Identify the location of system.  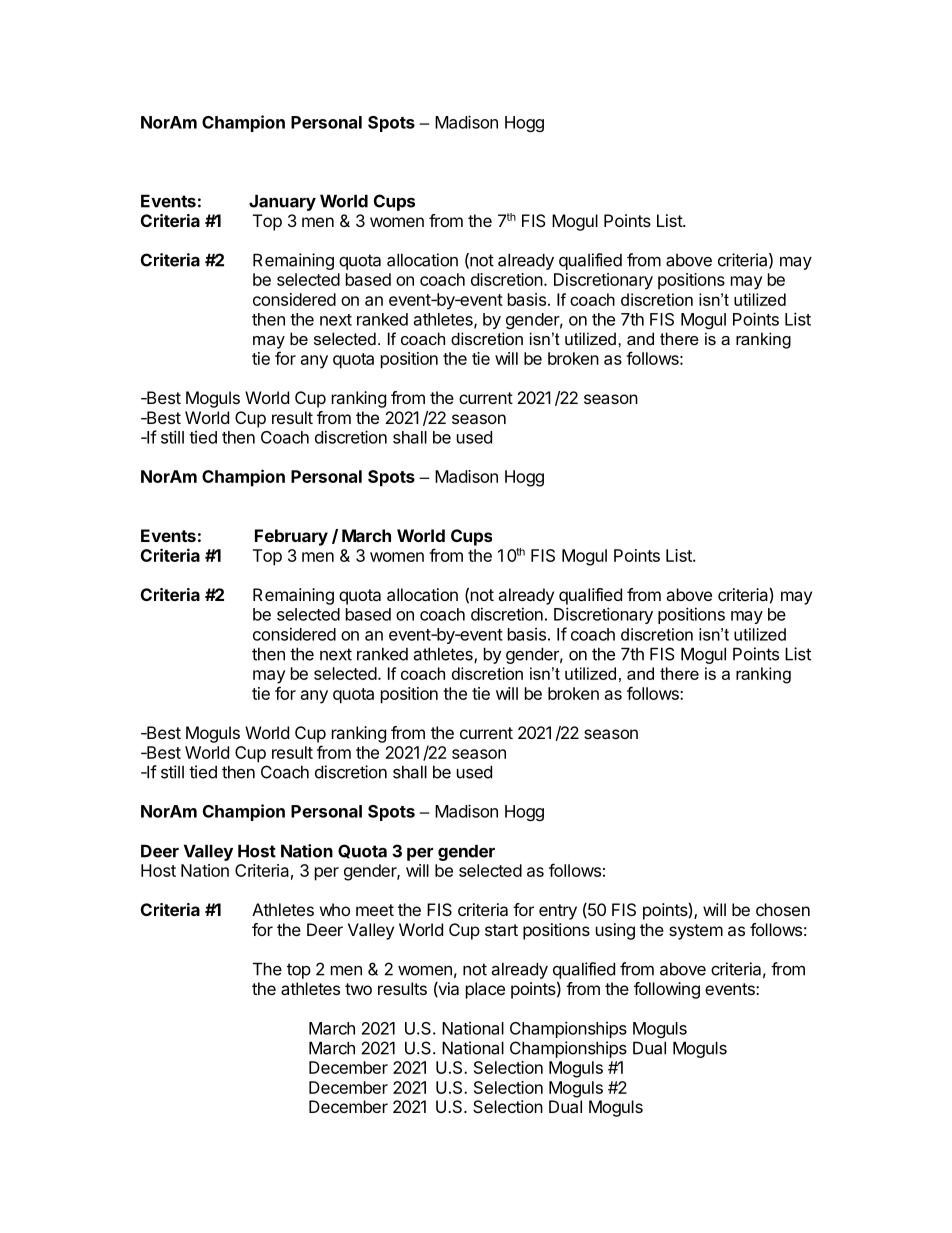
(696, 932).
